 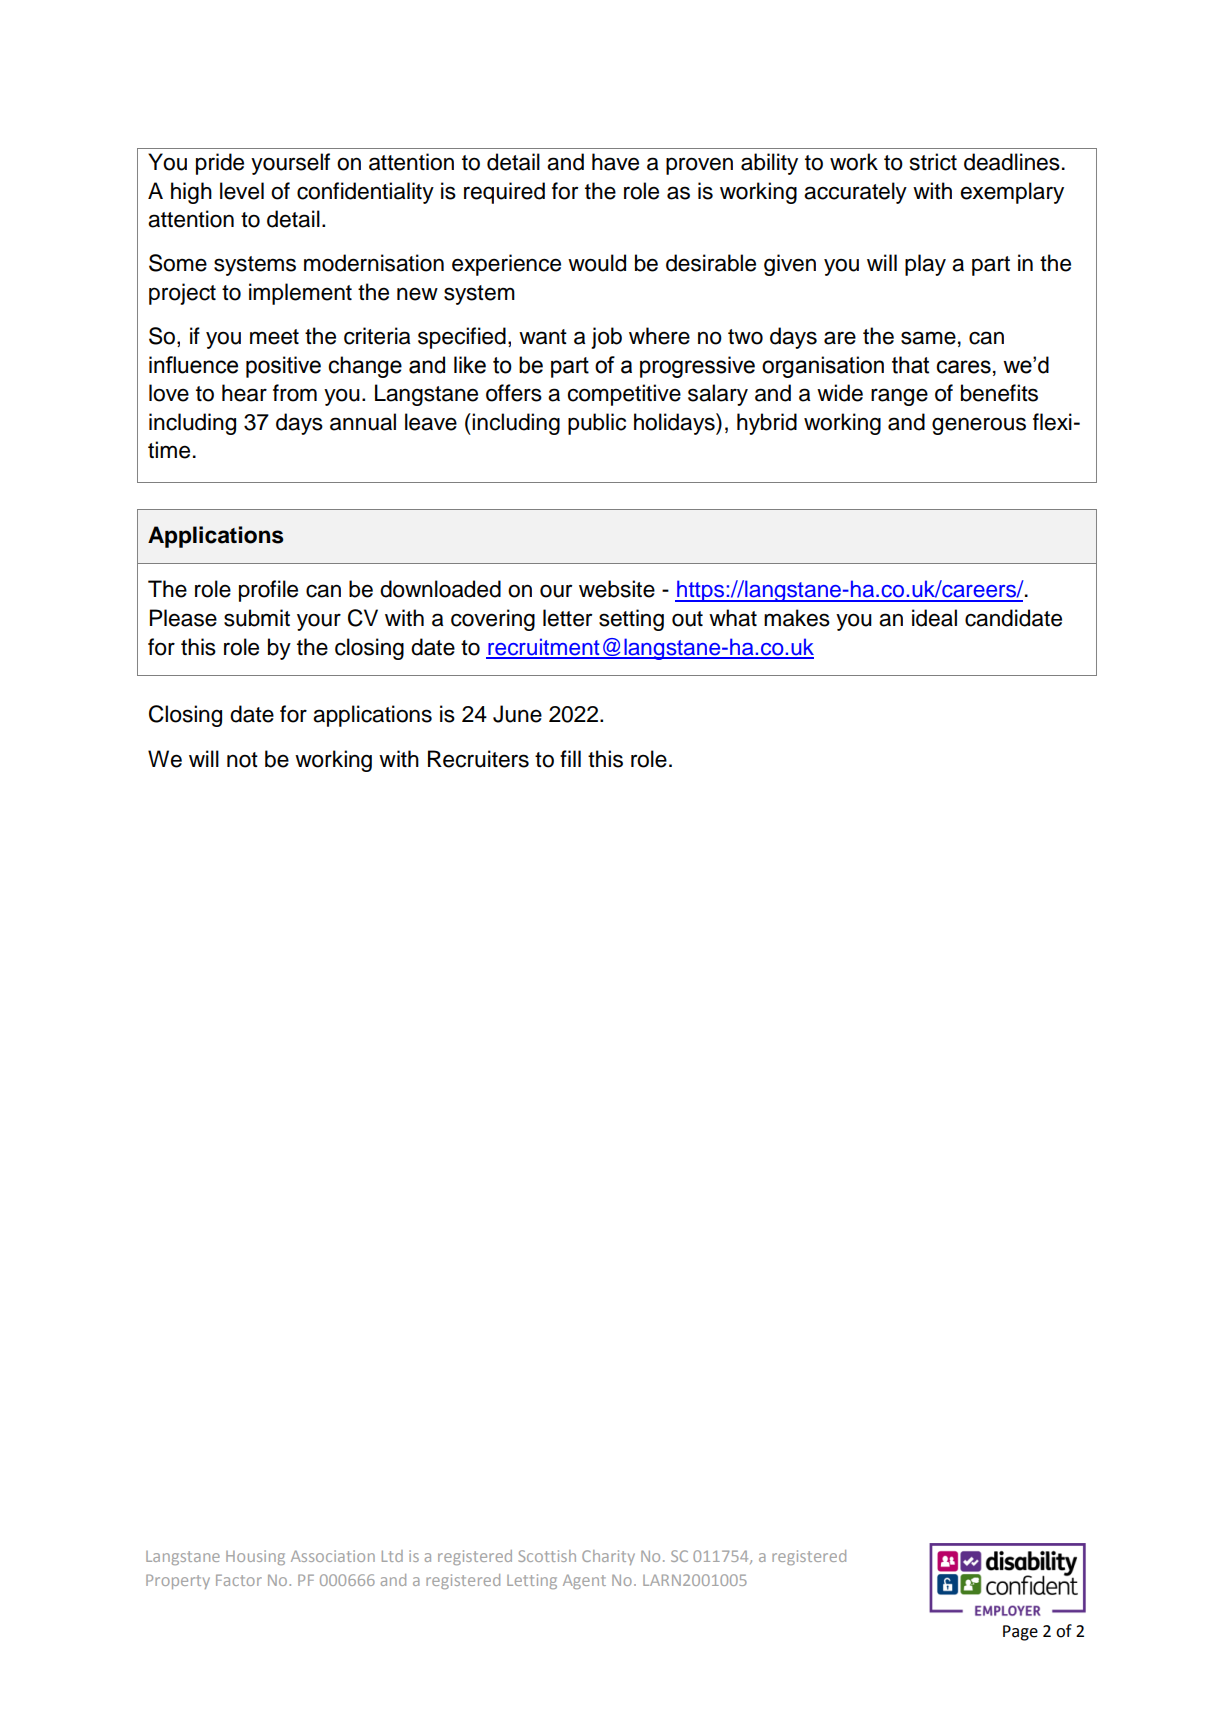 I want to click on fill, so click(x=570, y=758).
